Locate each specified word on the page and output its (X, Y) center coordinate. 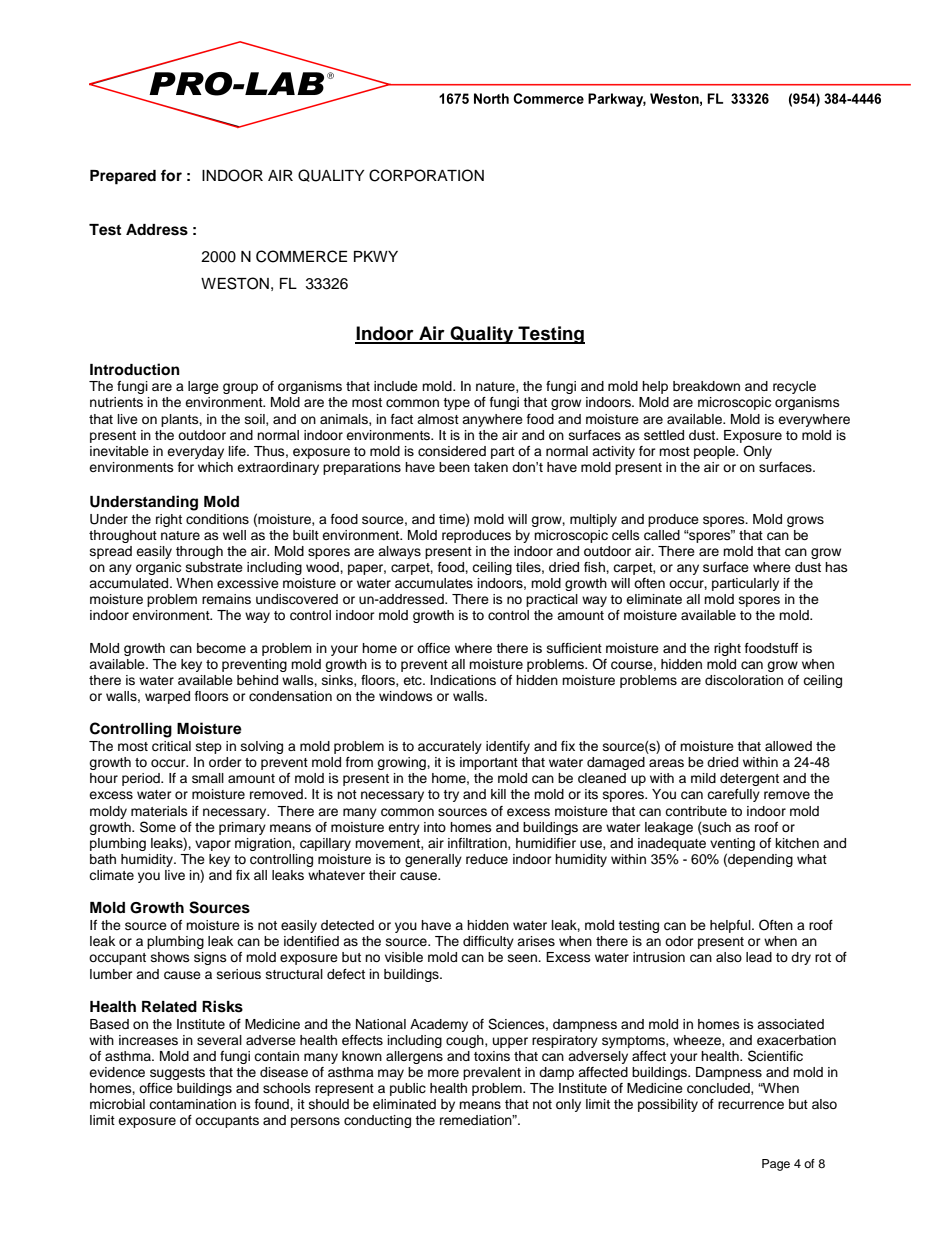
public (408, 1089)
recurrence (751, 1105)
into (435, 827)
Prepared (123, 177)
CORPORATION (426, 175)
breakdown (706, 386)
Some (158, 827)
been (454, 467)
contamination (192, 1104)
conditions (217, 519)
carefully (733, 795)
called (662, 535)
